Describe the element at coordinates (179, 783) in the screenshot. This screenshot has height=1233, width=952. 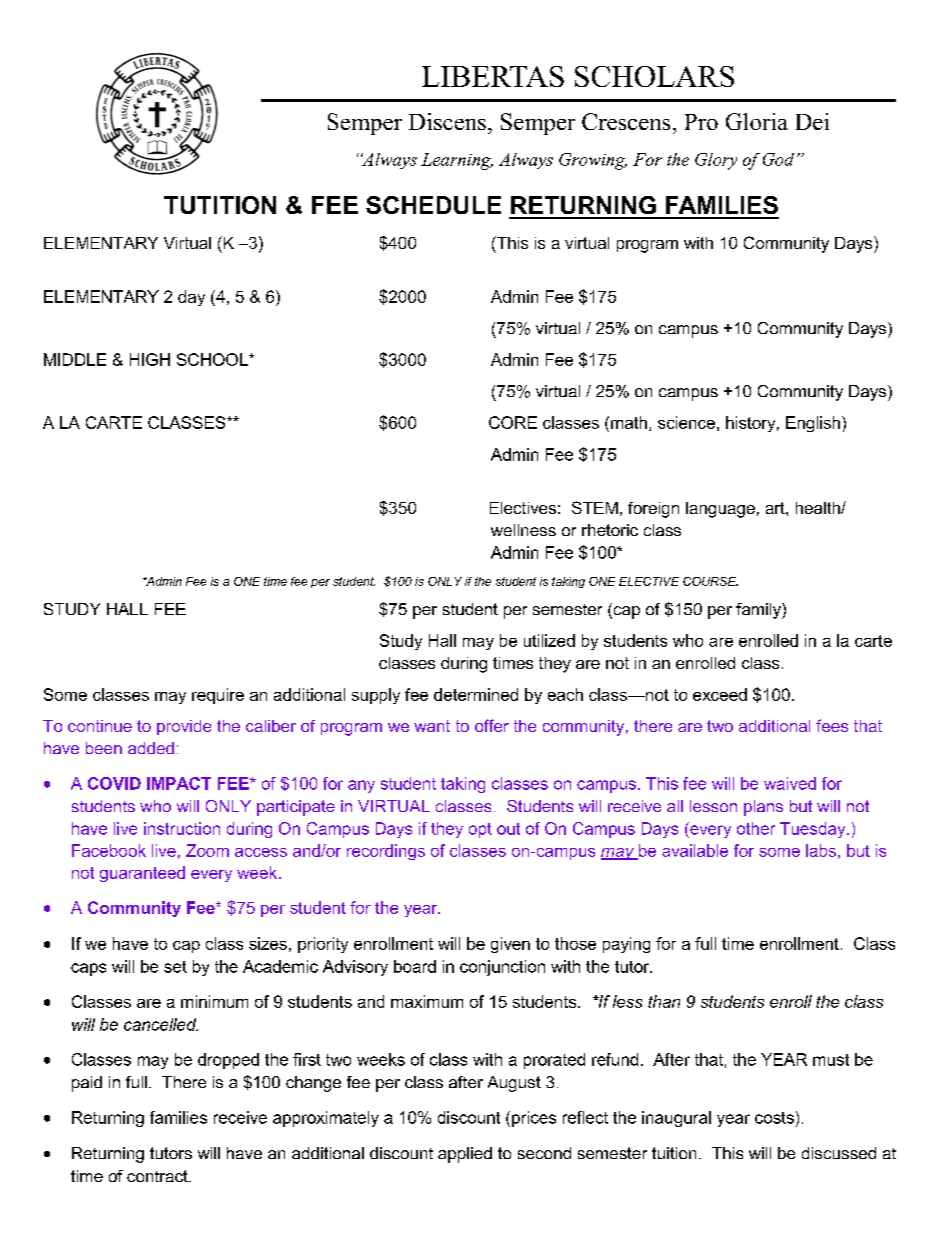
I see `IMPACT` at that location.
